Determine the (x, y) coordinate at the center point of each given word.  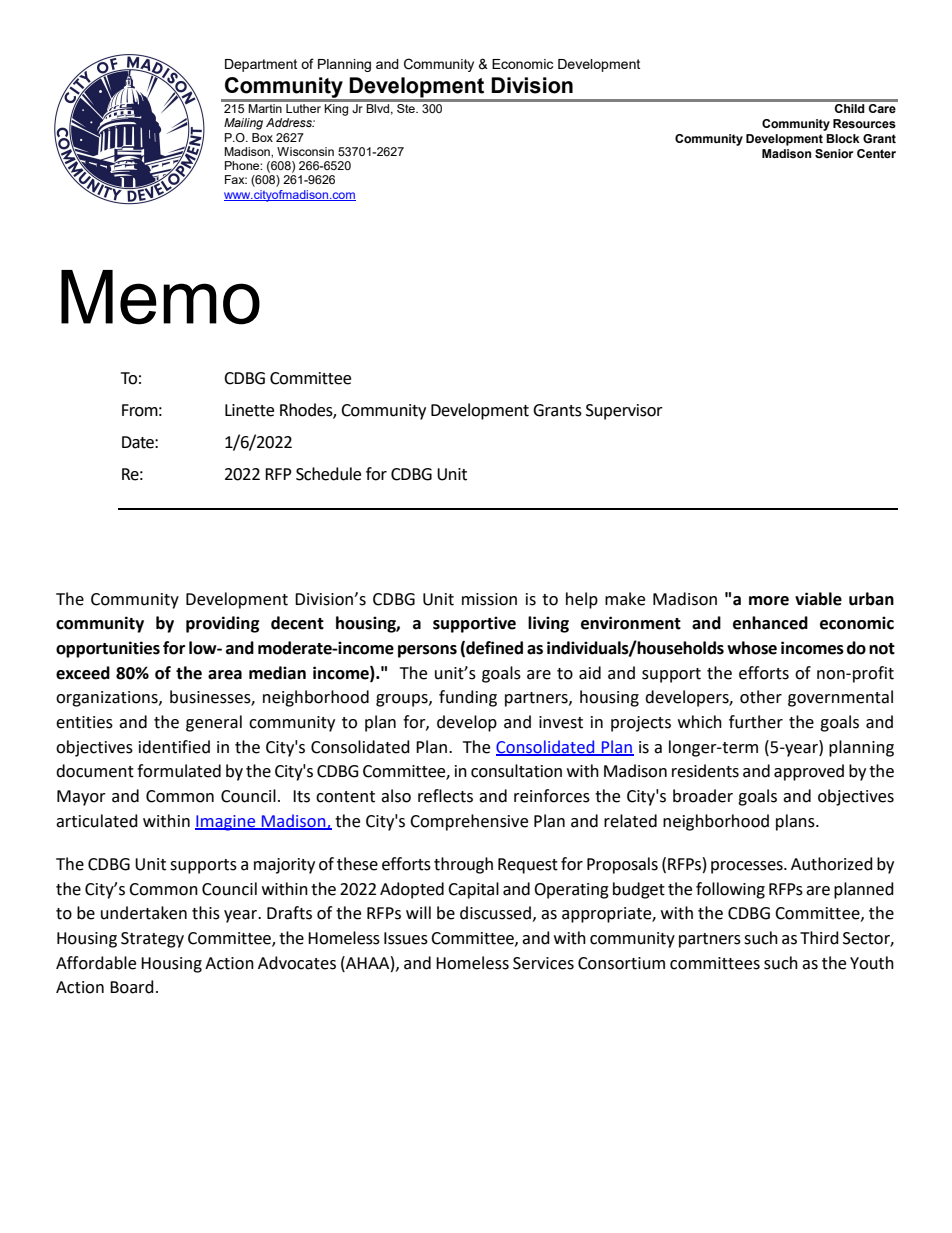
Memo (160, 297)
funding (468, 698)
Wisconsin (305, 151)
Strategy (152, 940)
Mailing (243, 124)
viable (818, 599)
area (225, 675)
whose (752, 648)
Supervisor (624, 412)
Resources (864, 123)
